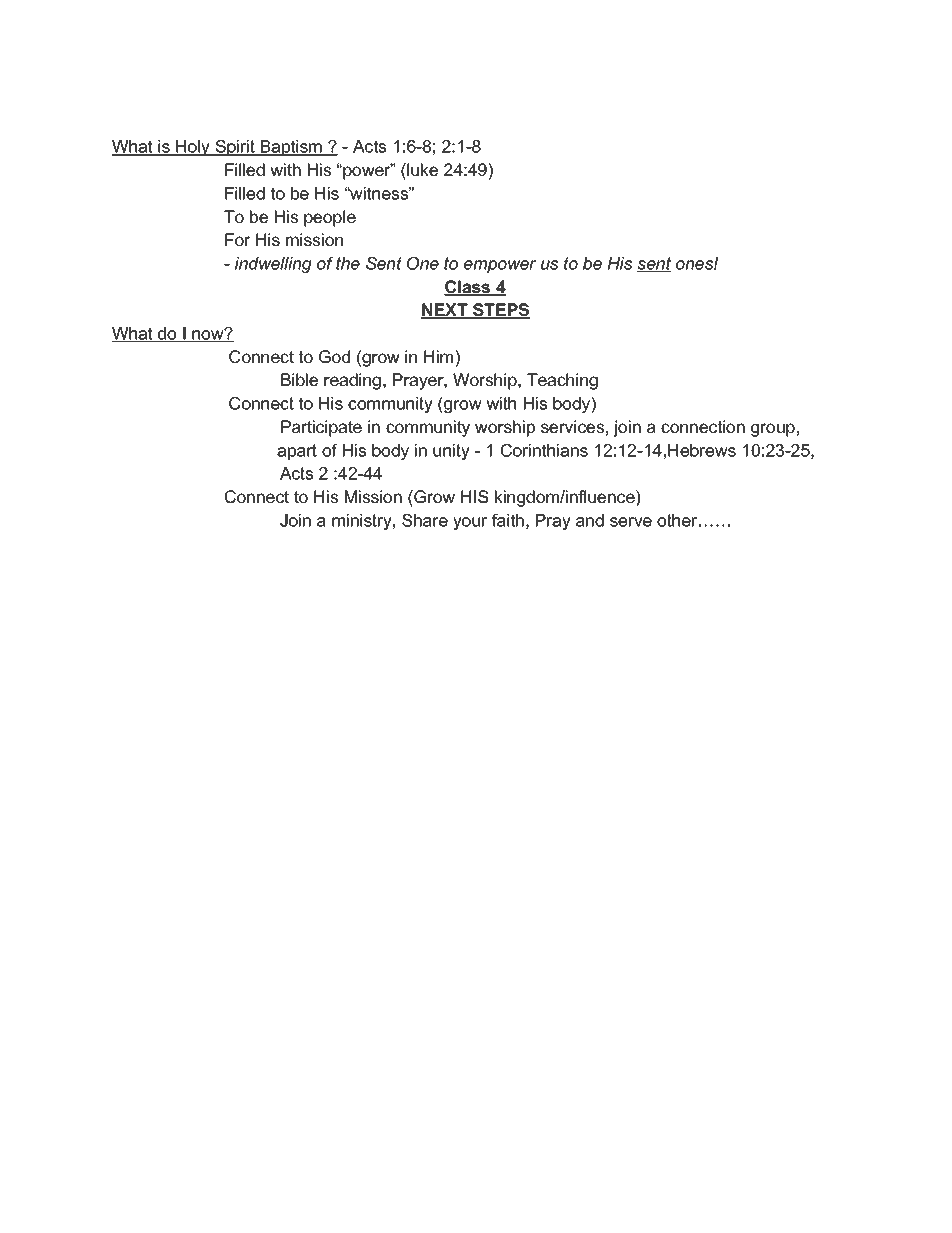  I want to click on Participate, so click(321, 428).
